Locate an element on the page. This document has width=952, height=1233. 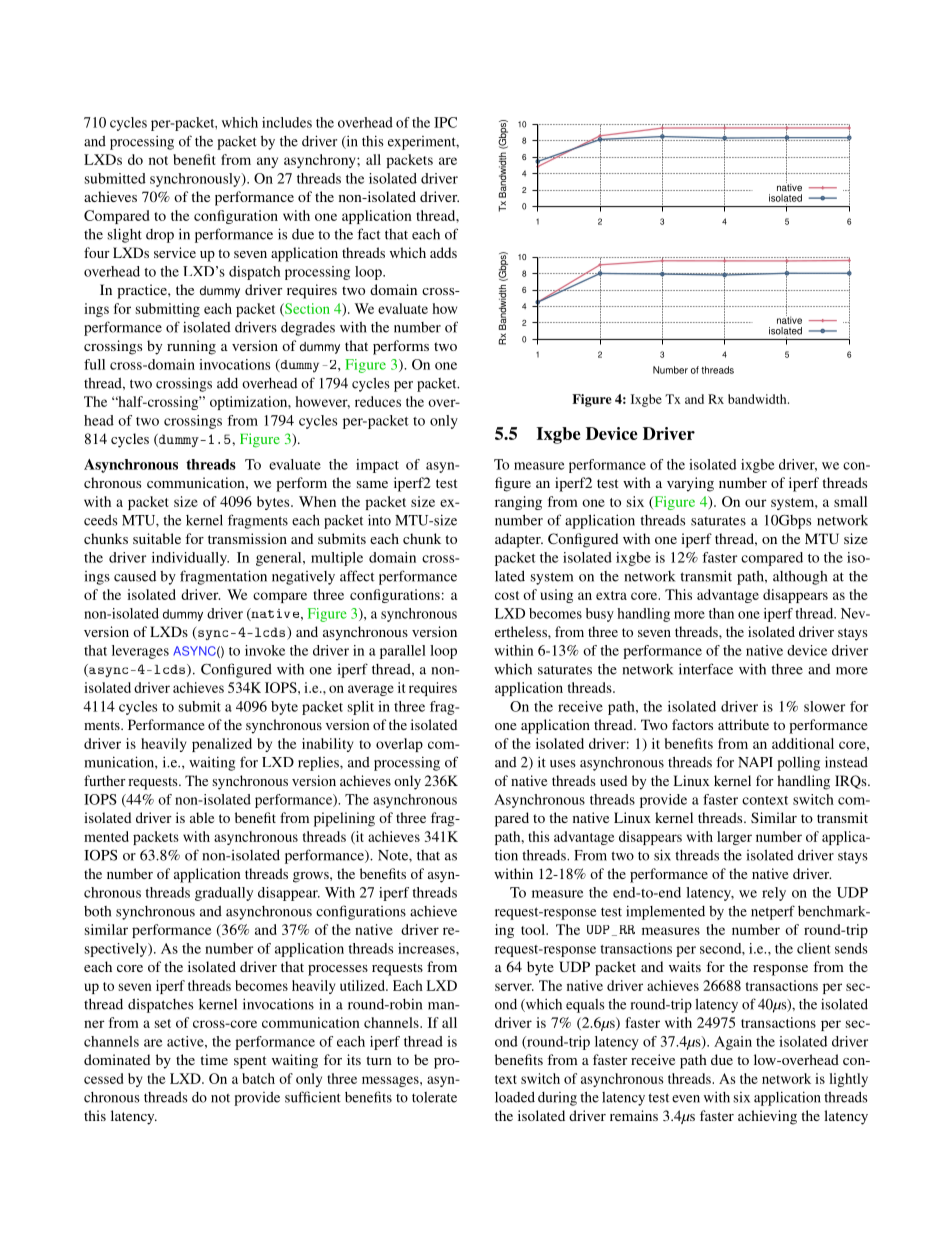
tolerate is located at coordinates (434, 1097).
